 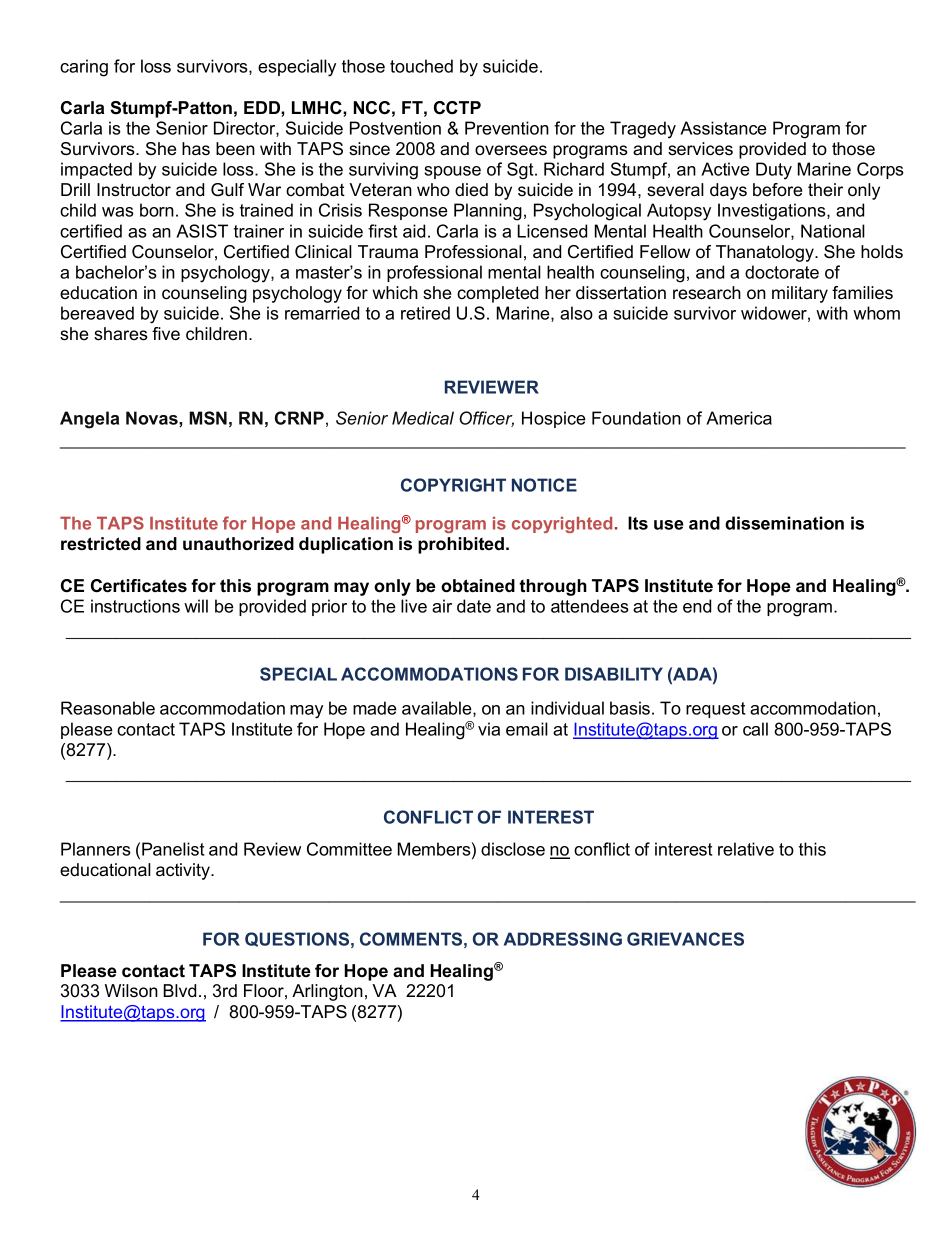 I want to click on Blvd, so click(x=180, y=990).
